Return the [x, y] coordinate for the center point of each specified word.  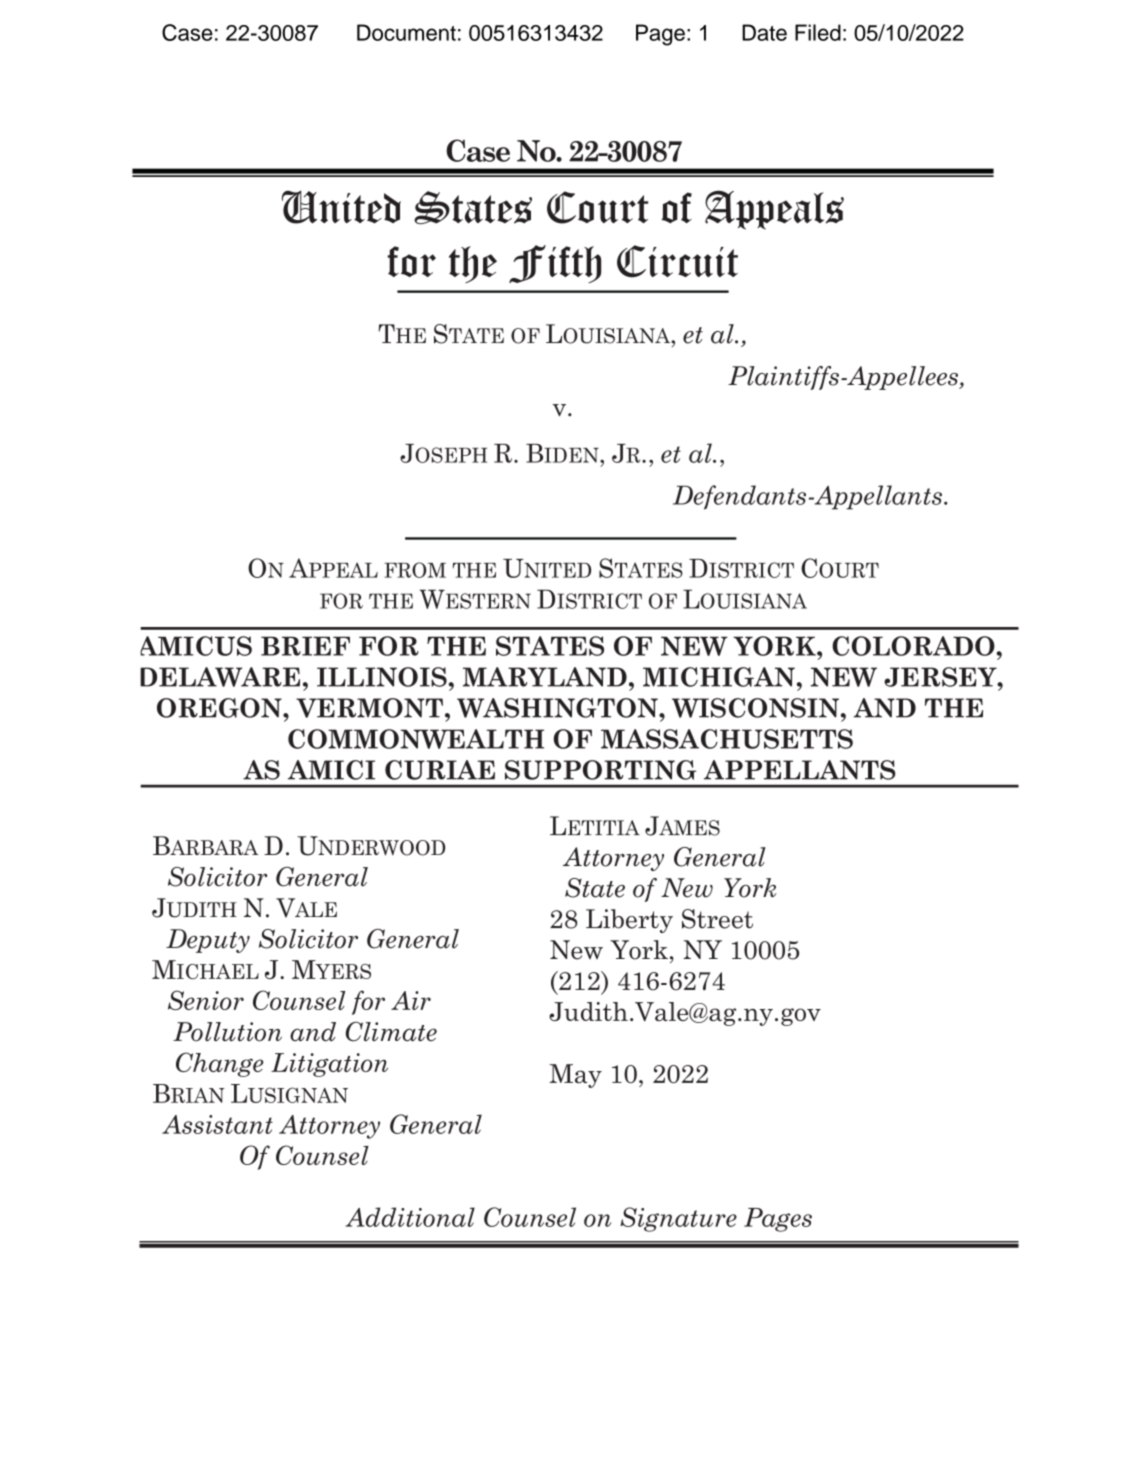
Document [406, 32]
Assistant [217, 1124]
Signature [678, 1219]
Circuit [677, 261]
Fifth [555, 264]
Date [764, 32]
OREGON [220, 708]
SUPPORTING [600, 770]
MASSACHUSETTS [727, 739]
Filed [818, 32]
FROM [415, 570]
